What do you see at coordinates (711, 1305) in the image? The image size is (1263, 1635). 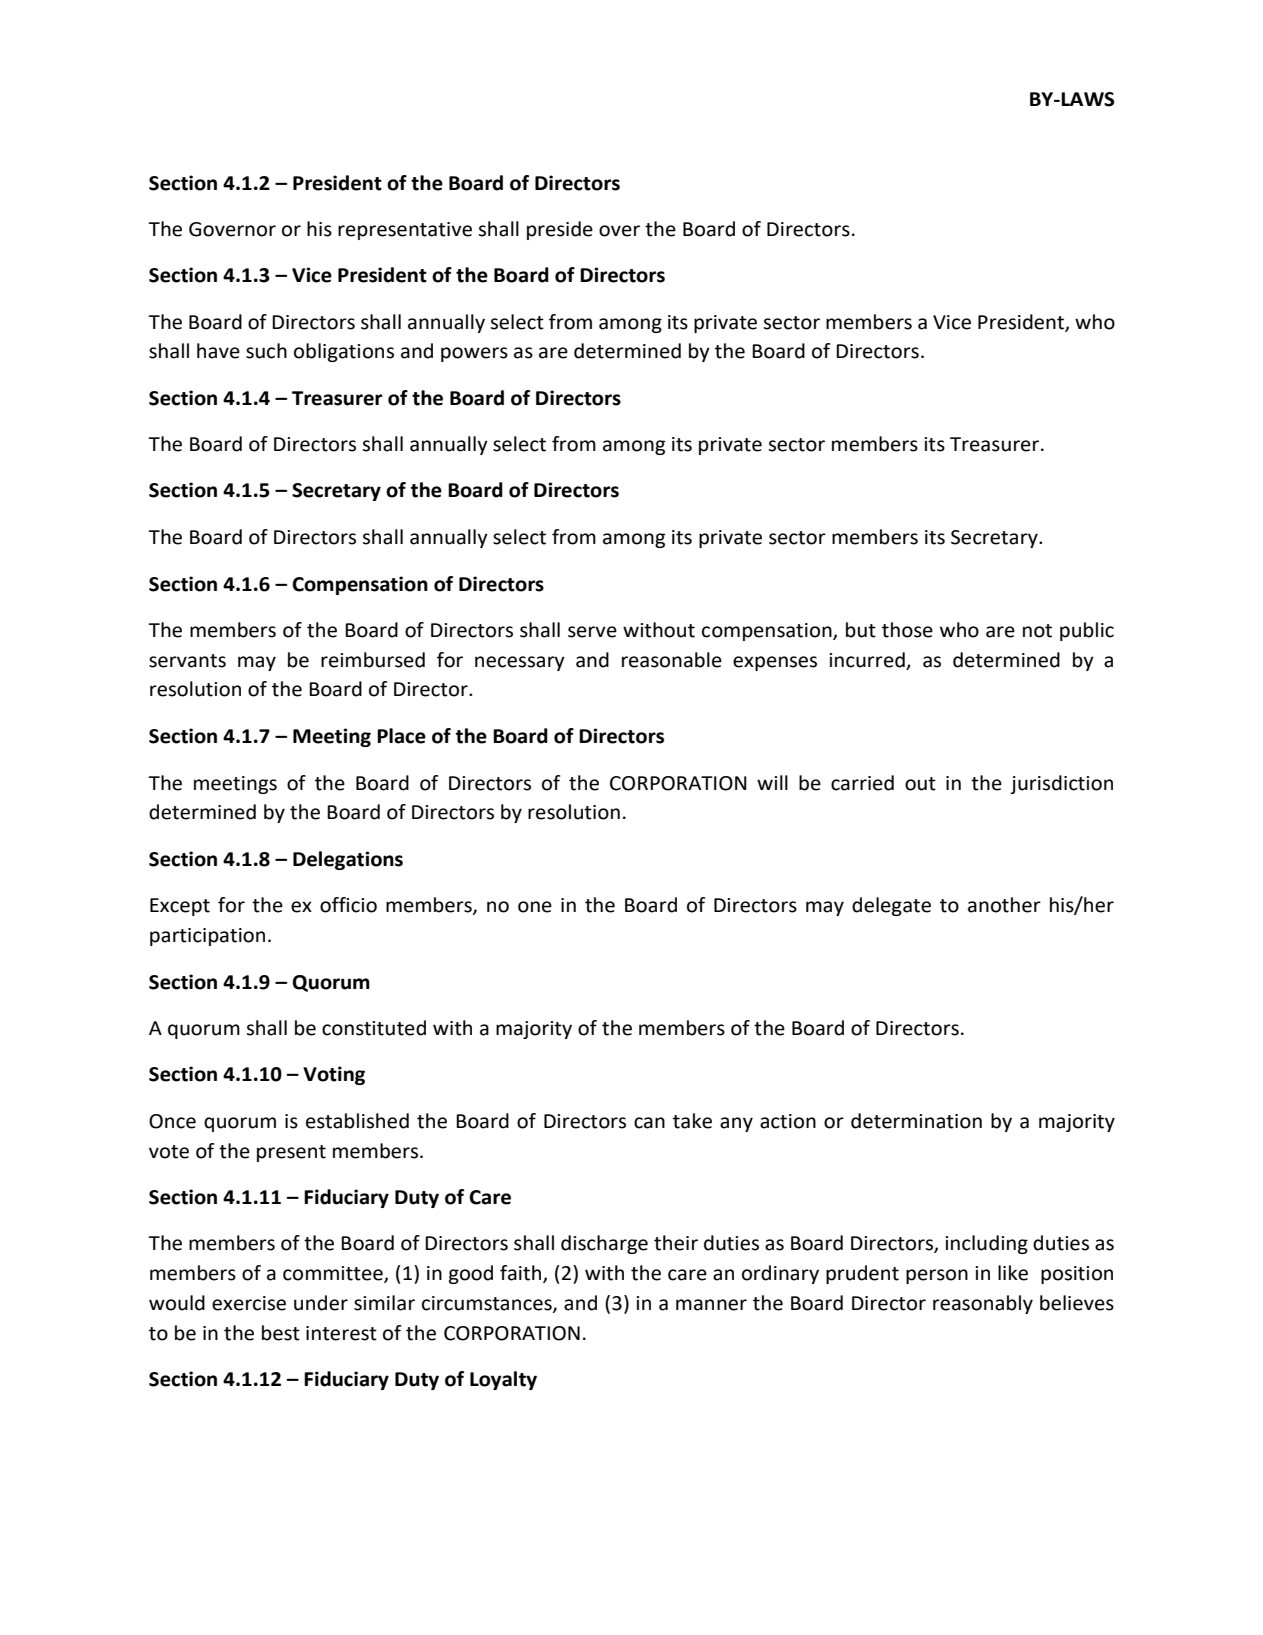 I see `manner` at bounding box center [711, 1305].
